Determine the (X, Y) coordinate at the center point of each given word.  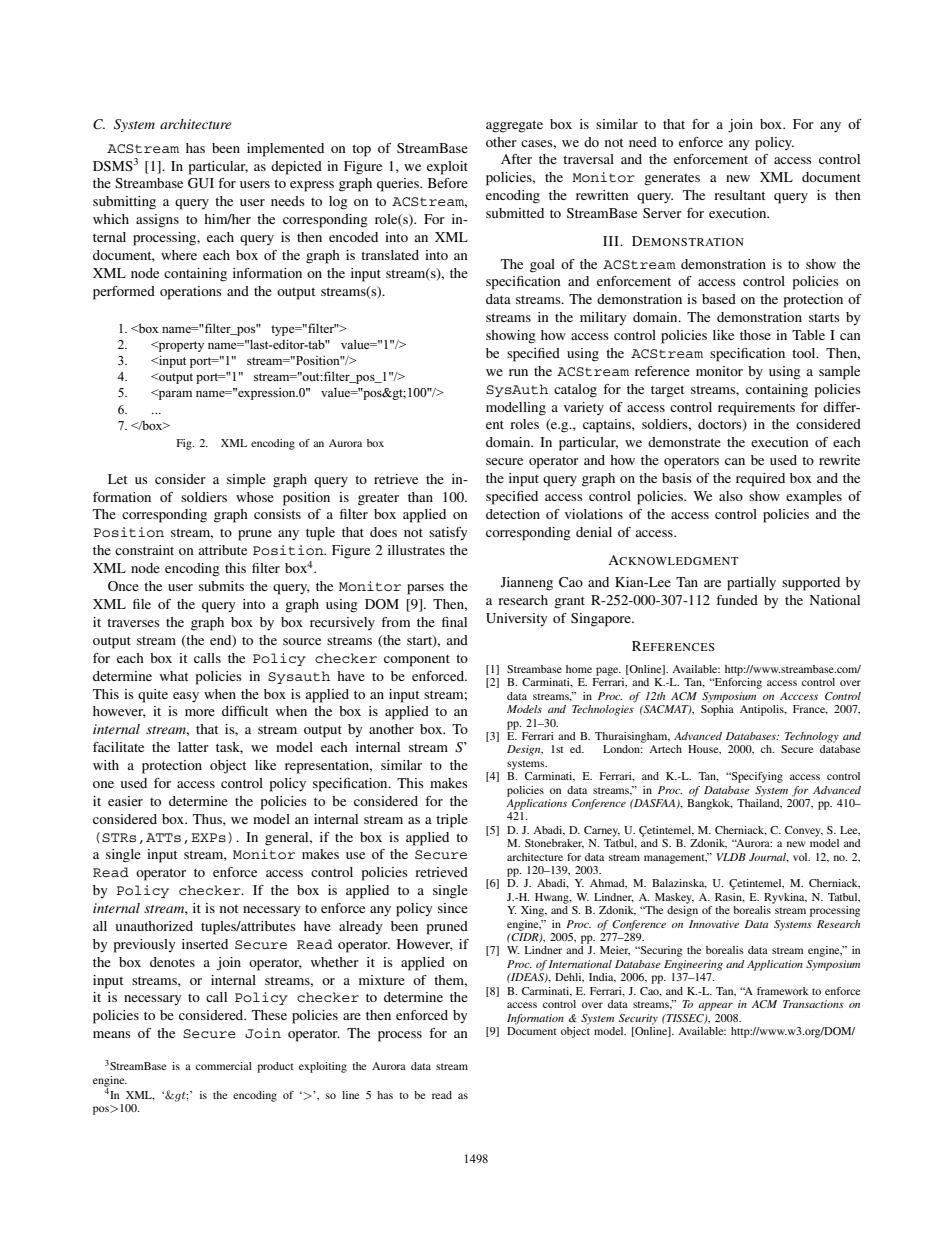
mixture (382, 980)
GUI (201, 183)
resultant (740, 195)
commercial (224, 1066)
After (516, 159)
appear (715, 1007)
